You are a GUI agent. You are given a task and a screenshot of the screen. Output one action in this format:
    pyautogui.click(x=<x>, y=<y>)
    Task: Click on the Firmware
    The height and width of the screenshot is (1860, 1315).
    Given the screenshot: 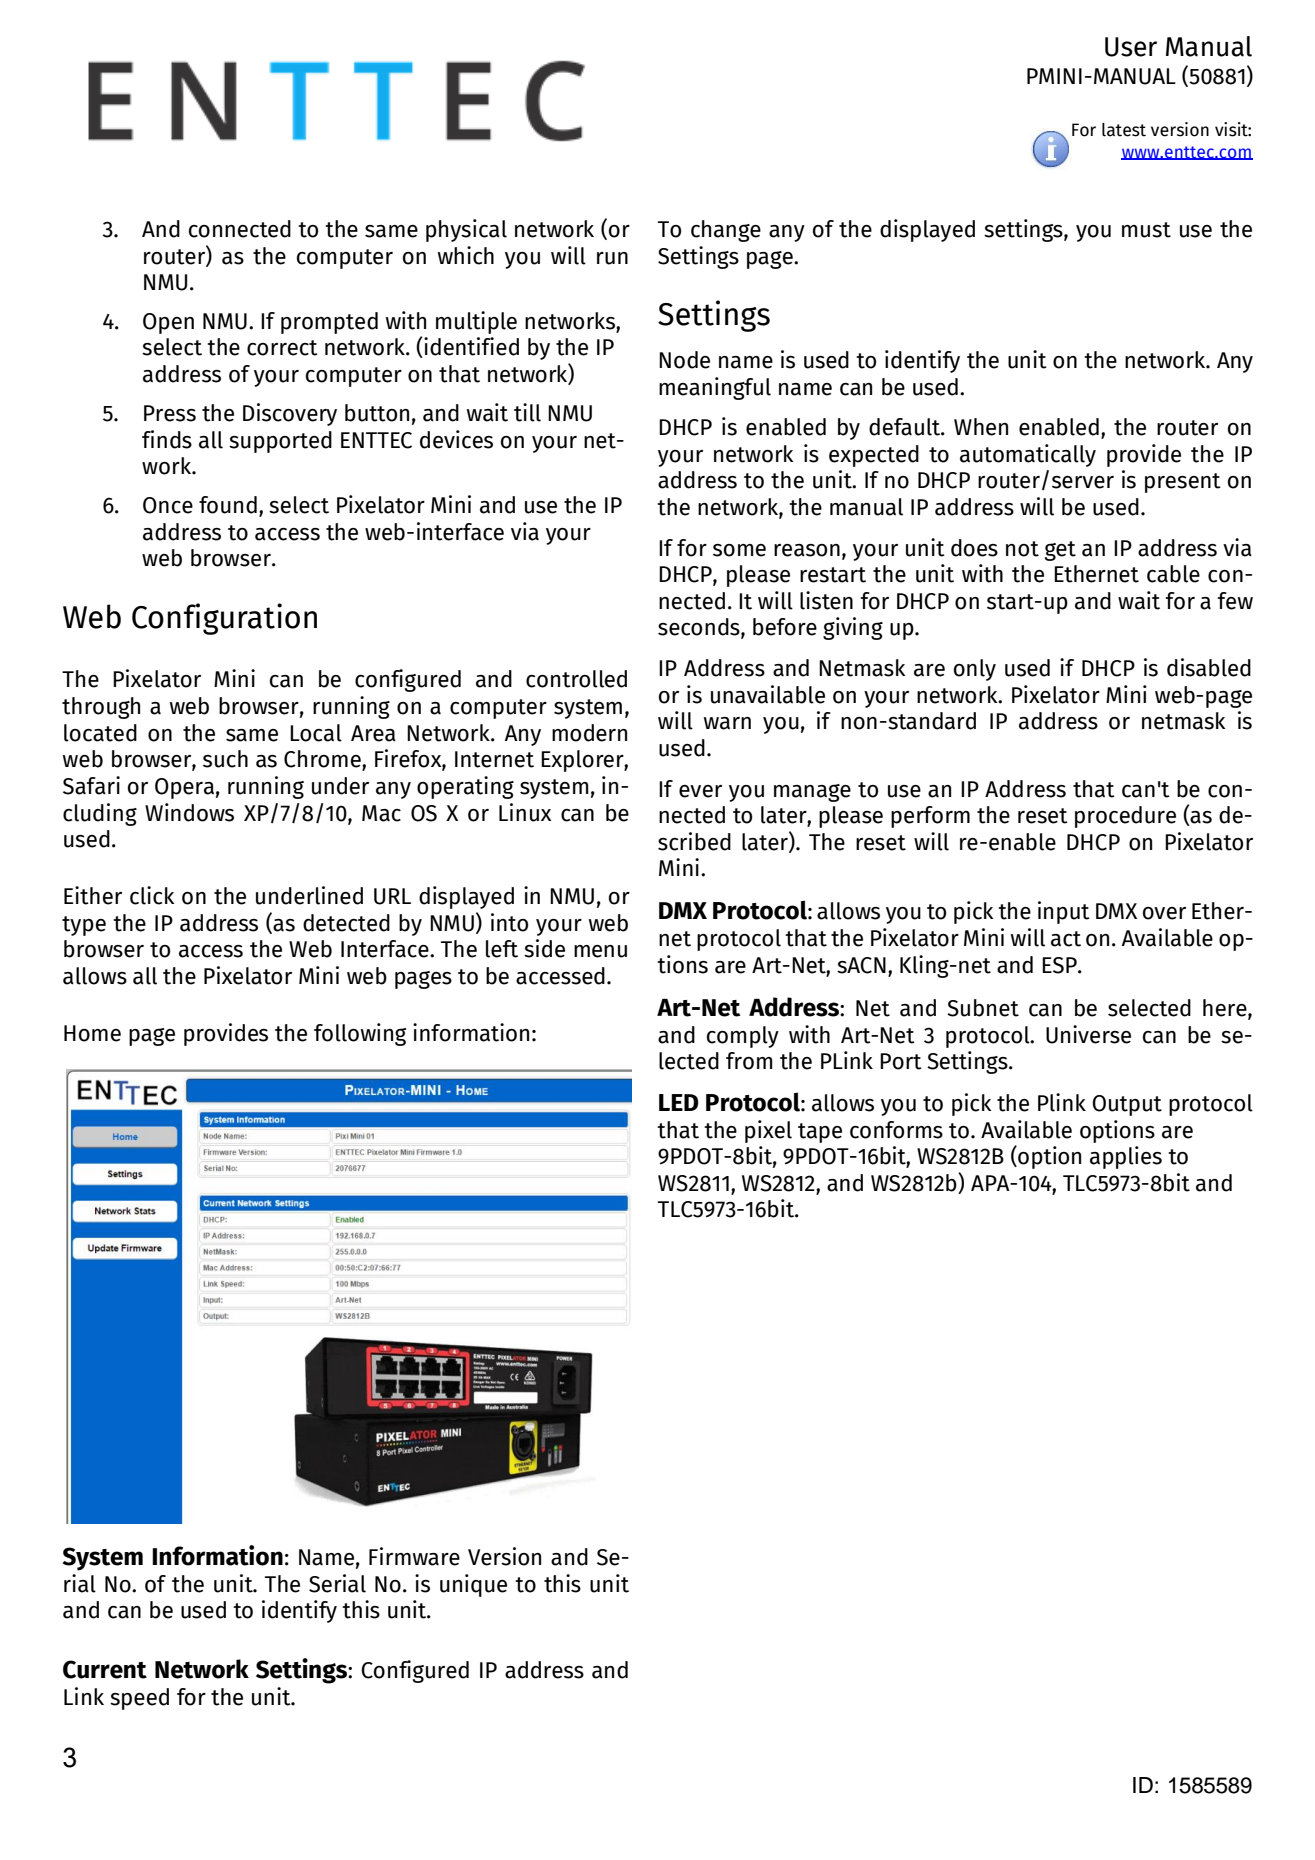 What is the action you would take?
    pyautogui.click(x=414, y=1556)
